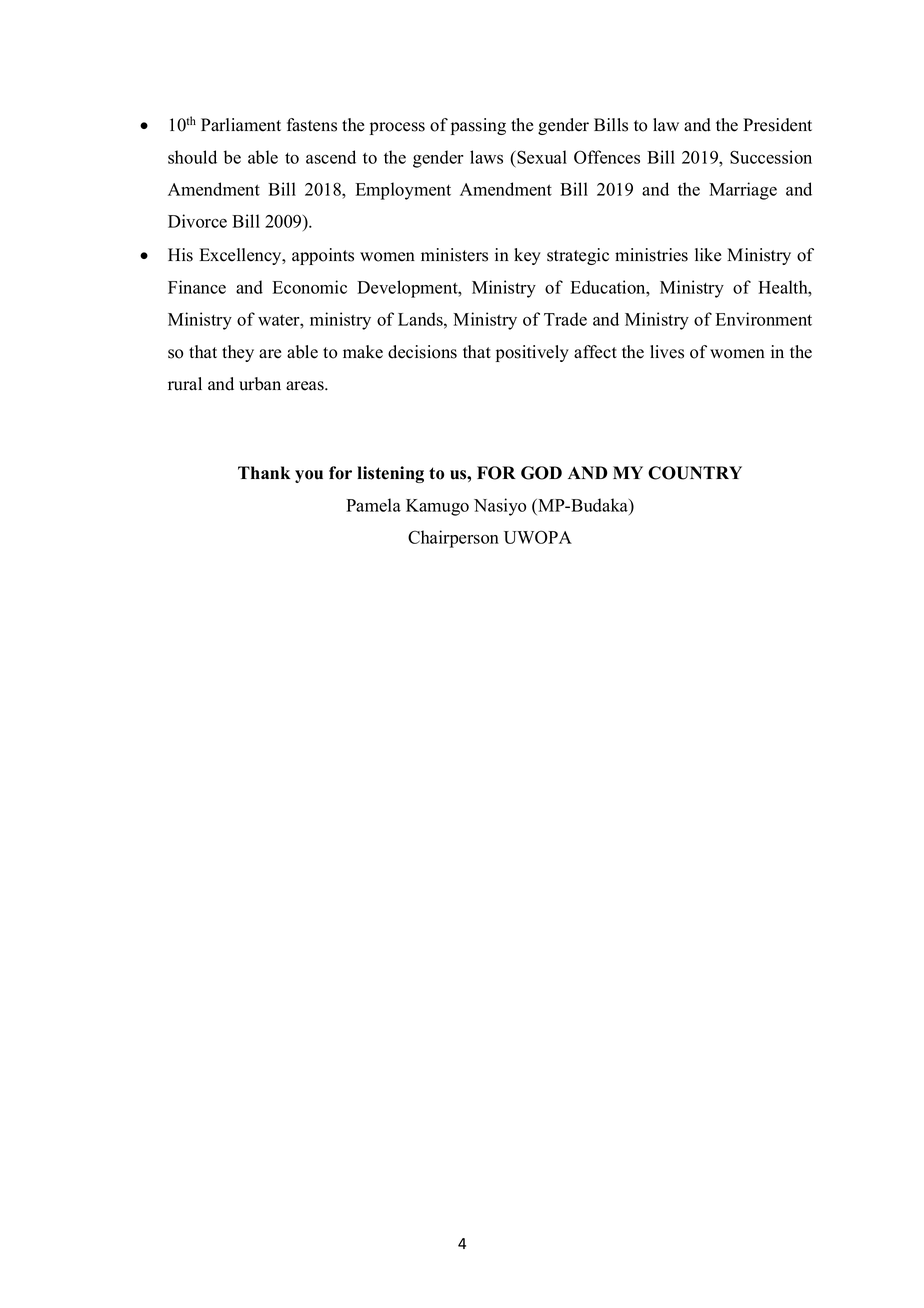 Image resolution: width=924 pixels, height=1308 pixels. What do you see at coordinates (667, 352) in the screenshot?
I see `lives` at bounding box center [667, 352].
